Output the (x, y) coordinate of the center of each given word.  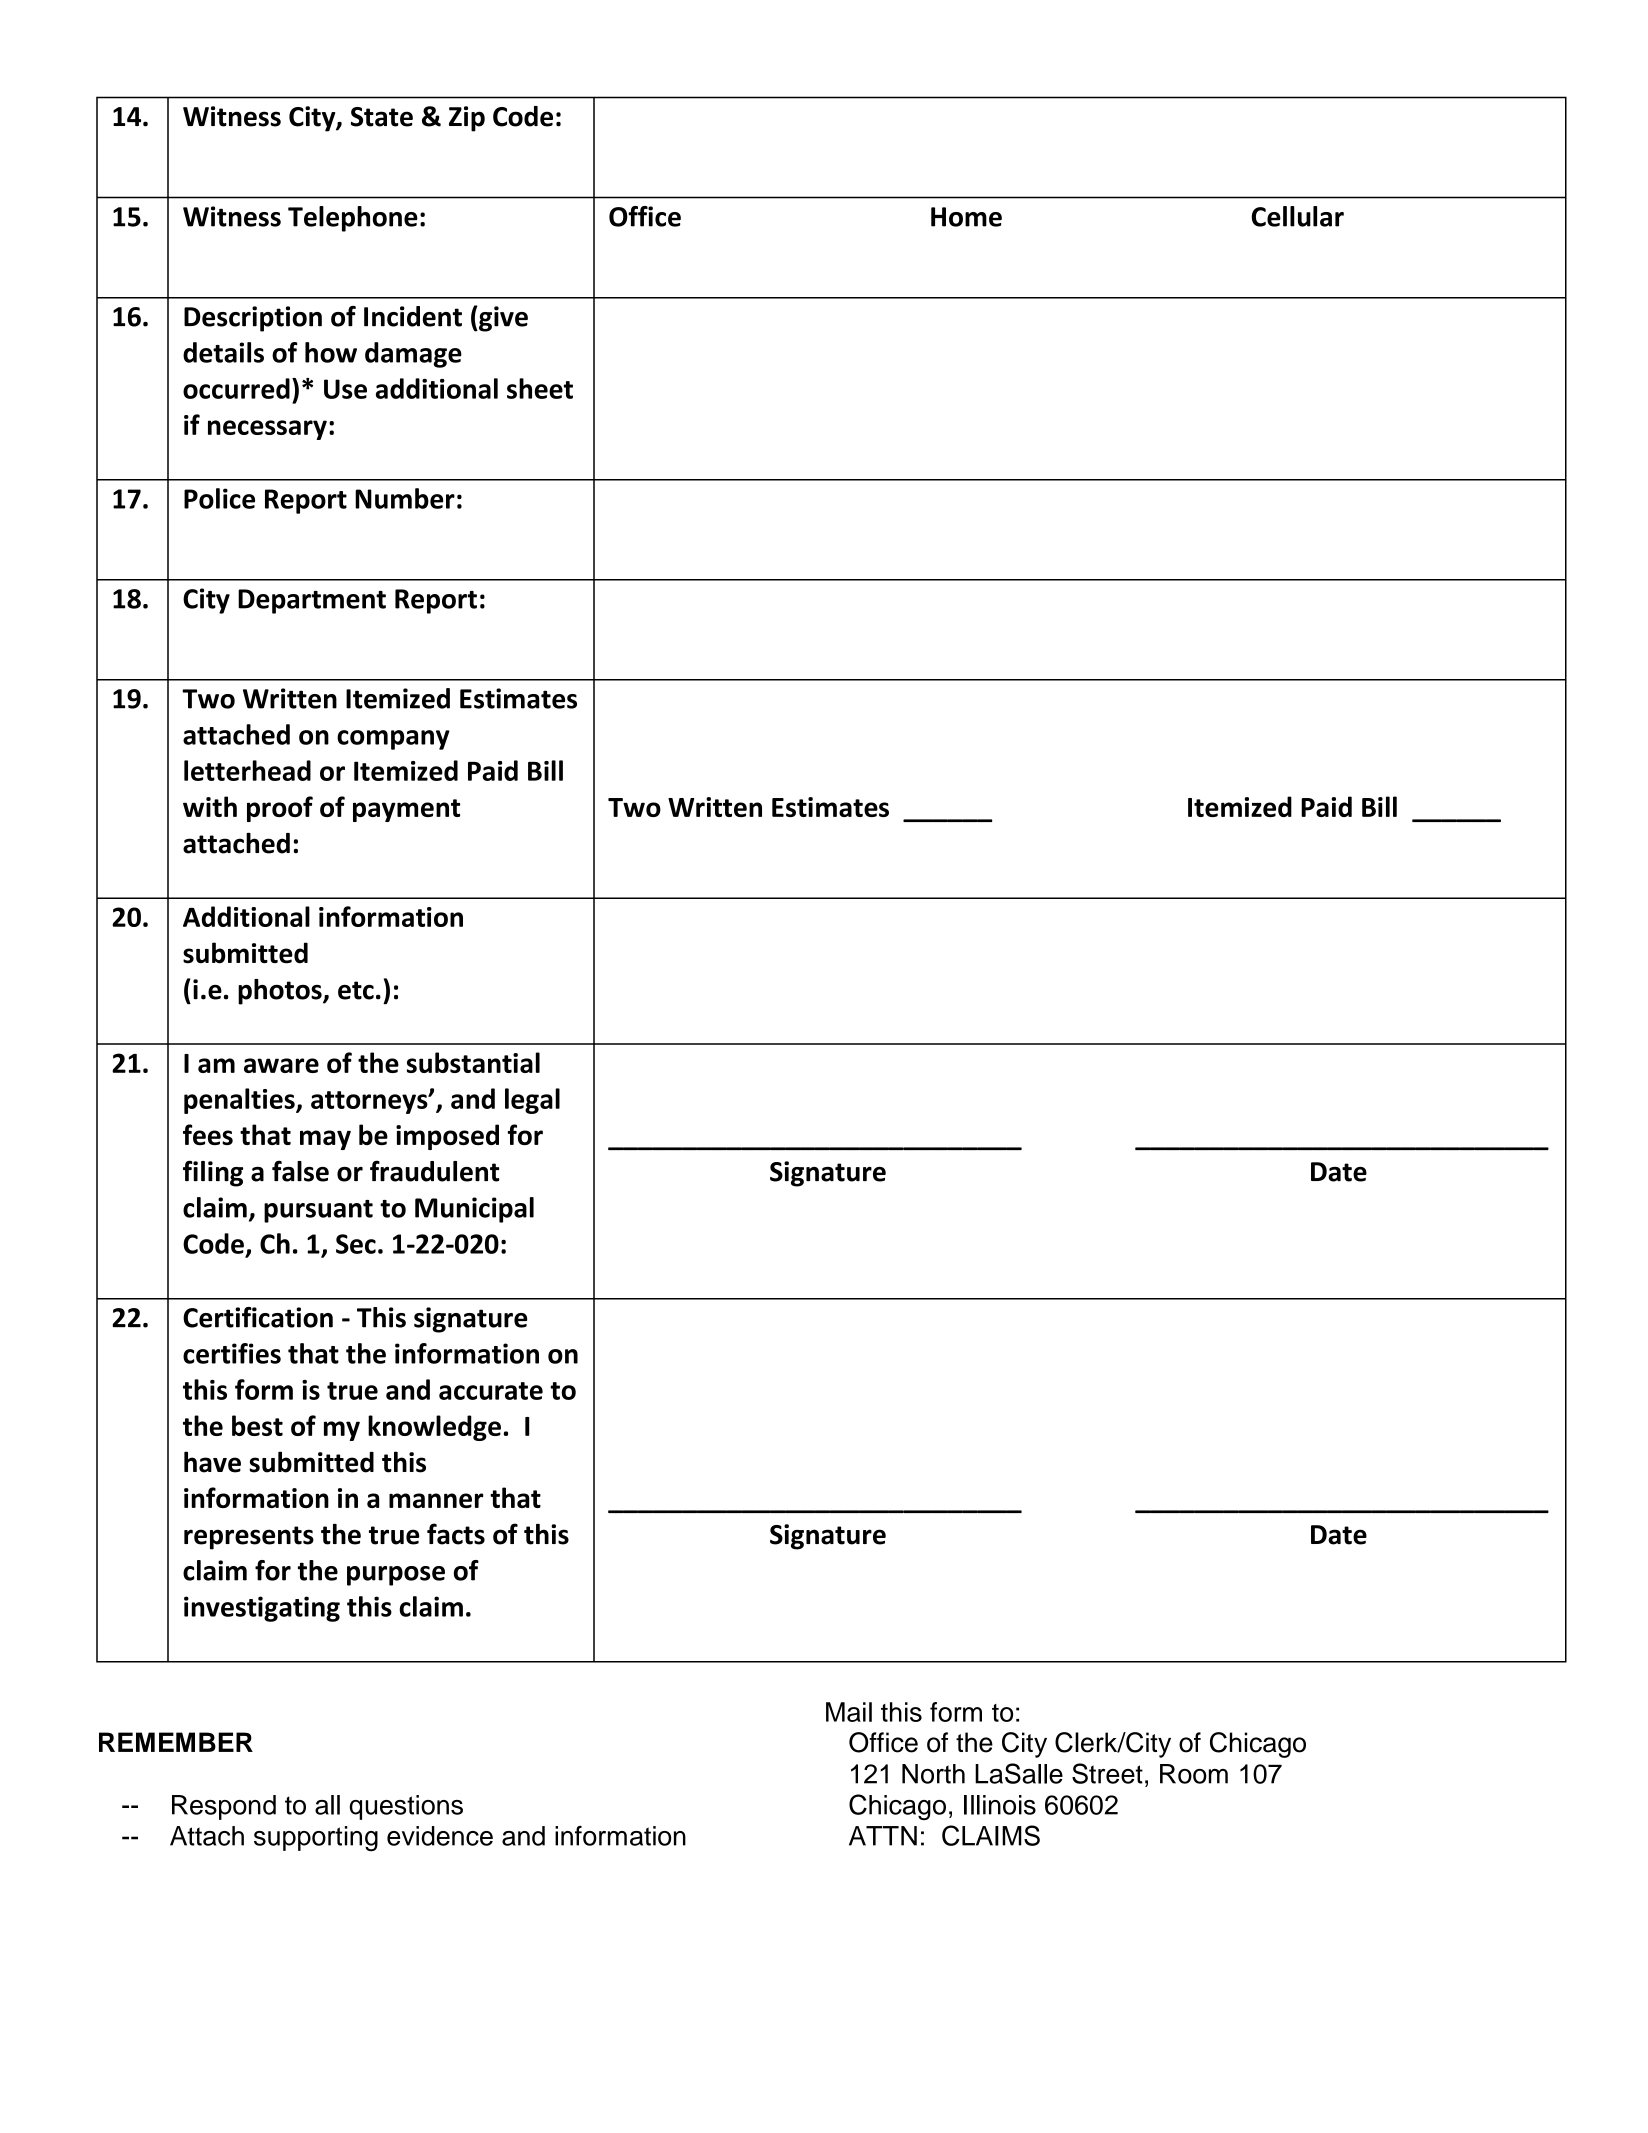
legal (532, 1101)
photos (281, 992)
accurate (491, 1391)
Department (312, 601)
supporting (316, 1839)
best (257, 1425)
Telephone (353, 219)
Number (405, 498)
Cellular (1297, 216)
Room (1194, 1774)
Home (966, 217)
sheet (540, 388)
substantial (473, 1062)
